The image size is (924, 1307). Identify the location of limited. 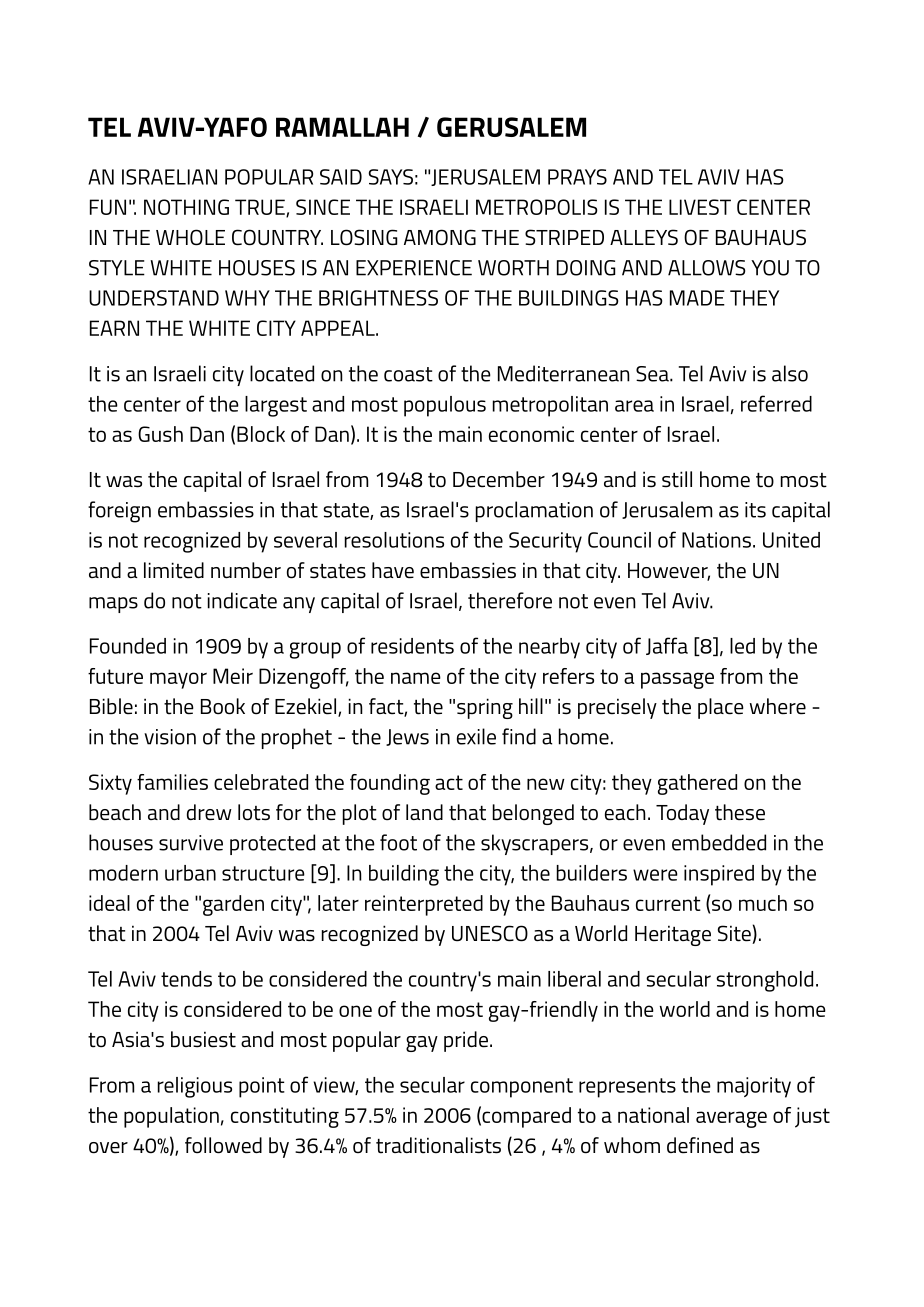
(174, 570).
